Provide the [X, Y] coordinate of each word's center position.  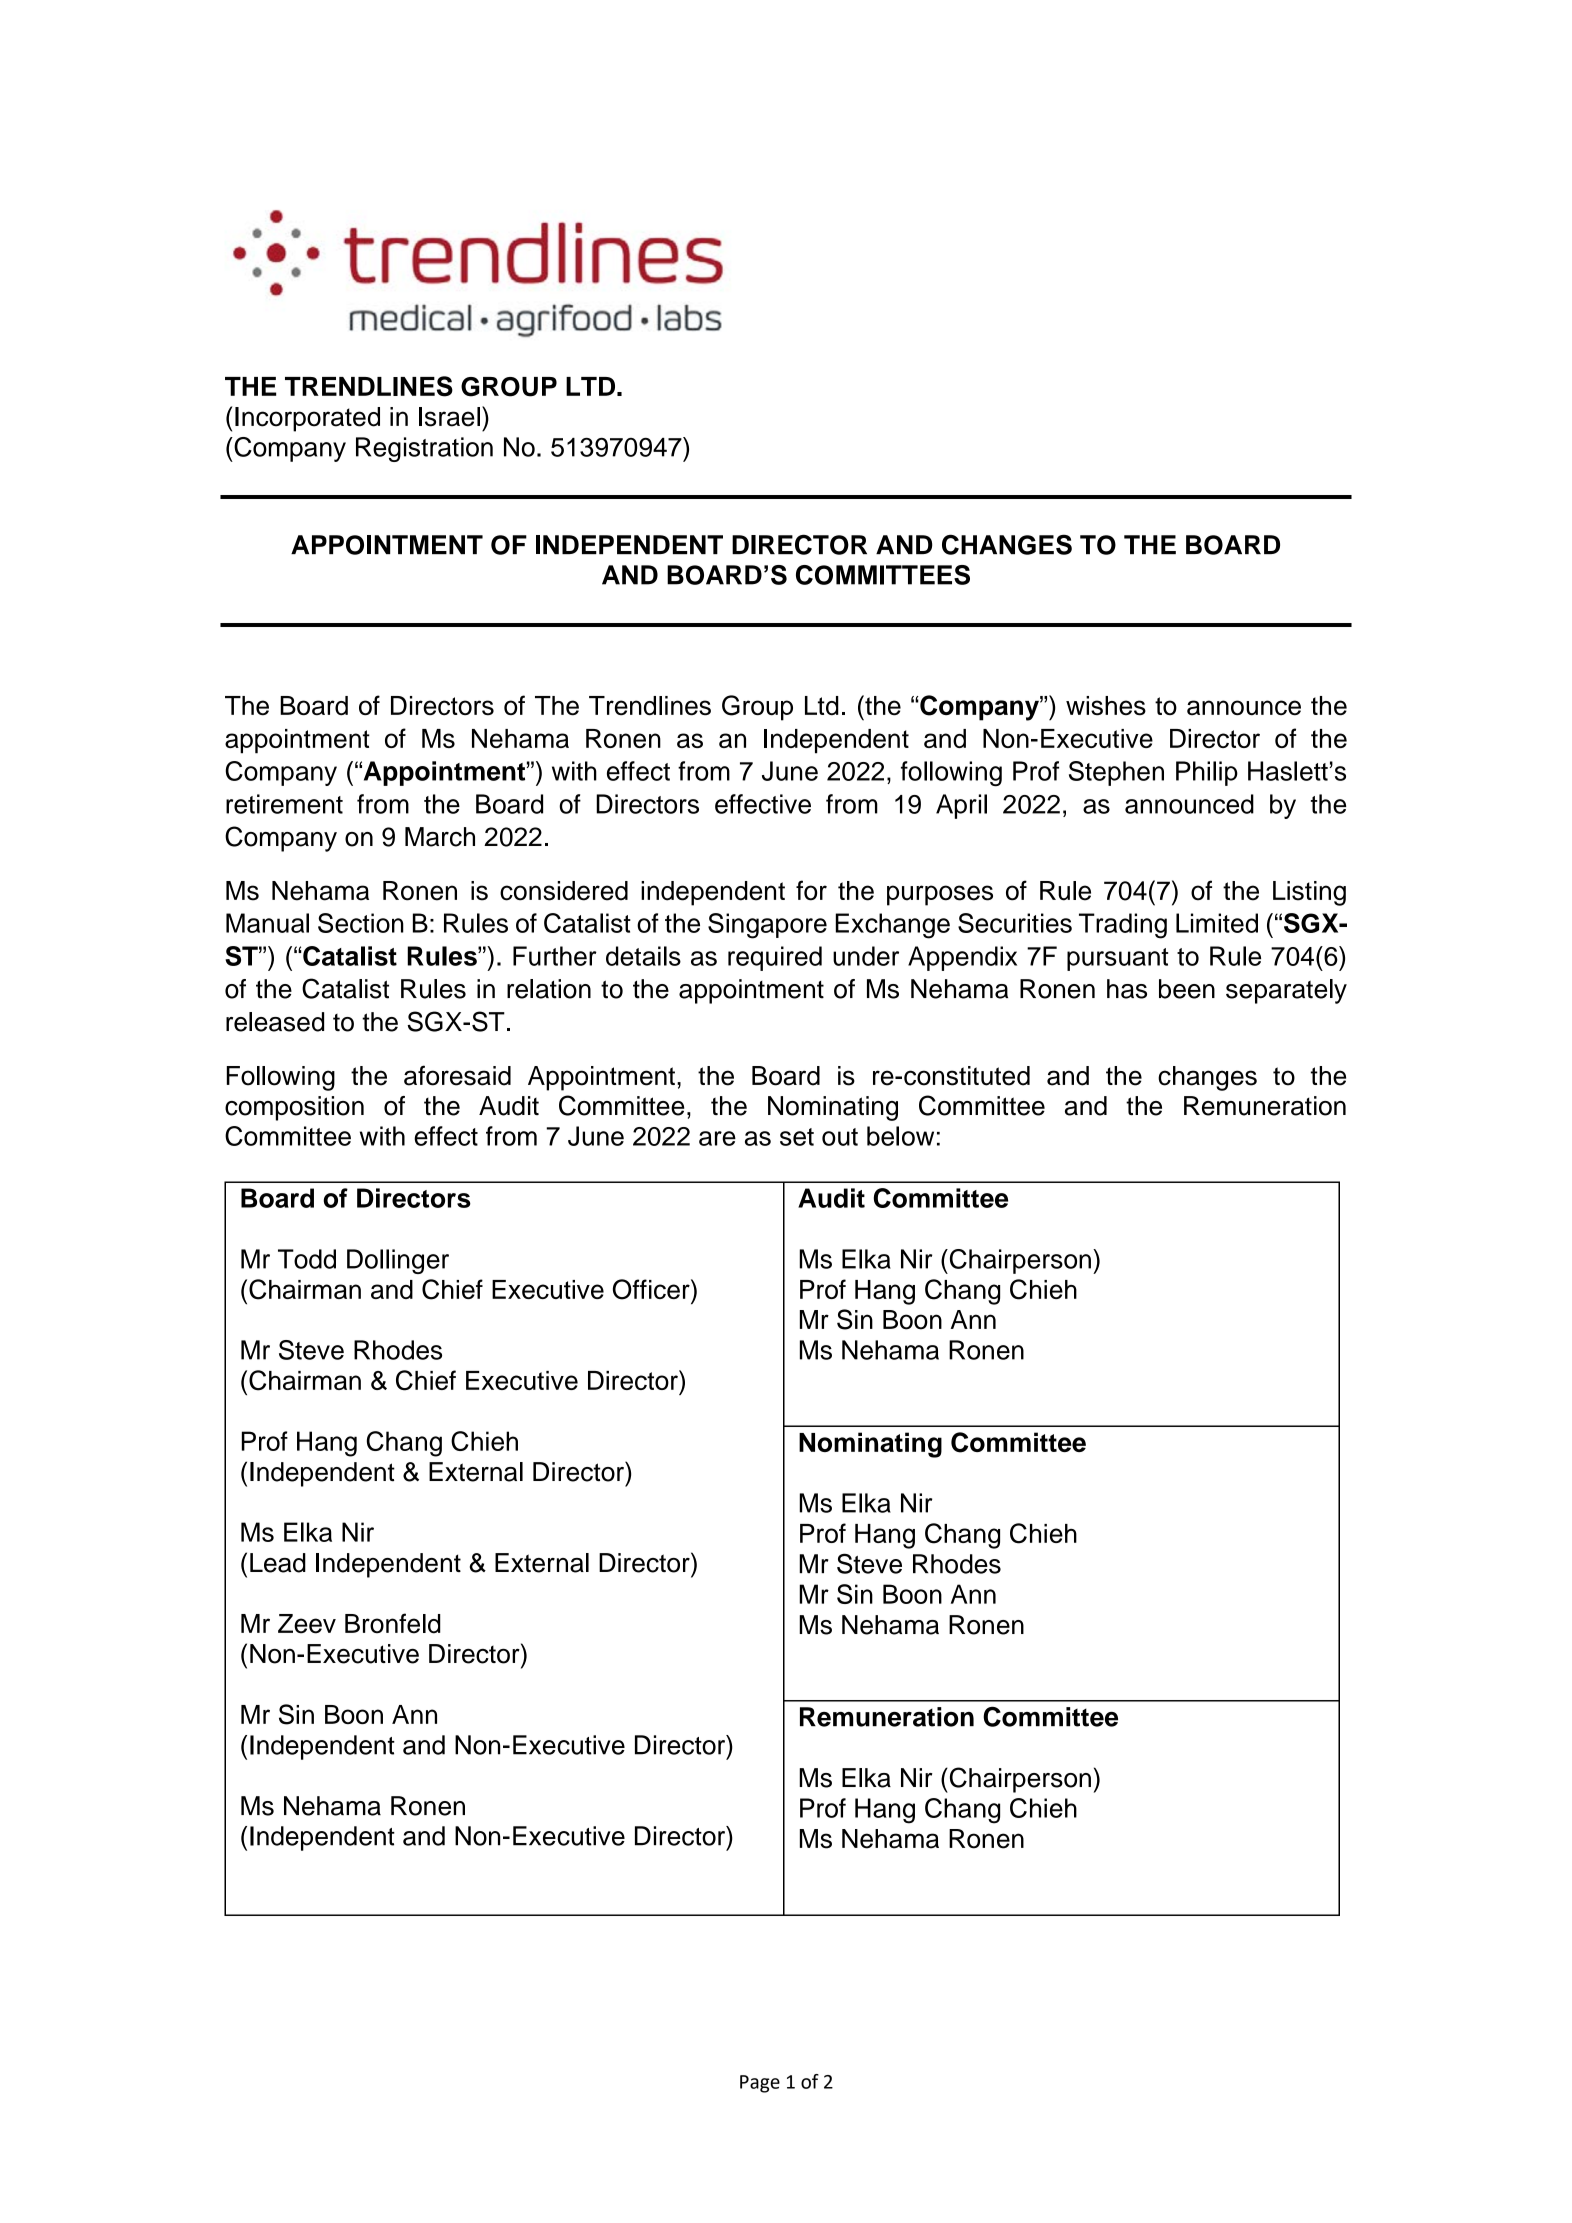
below [900, 1136]
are [717, 1138]
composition [294, 1108]
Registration [424, 449]
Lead [278, 1563]
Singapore [767, 926]
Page [760, 2084]
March [440, 837]
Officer [652, 1289]
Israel [449, 417]
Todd [307, 1259]
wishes [1106, 706]
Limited [1217, 923]
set [797, 1137]
